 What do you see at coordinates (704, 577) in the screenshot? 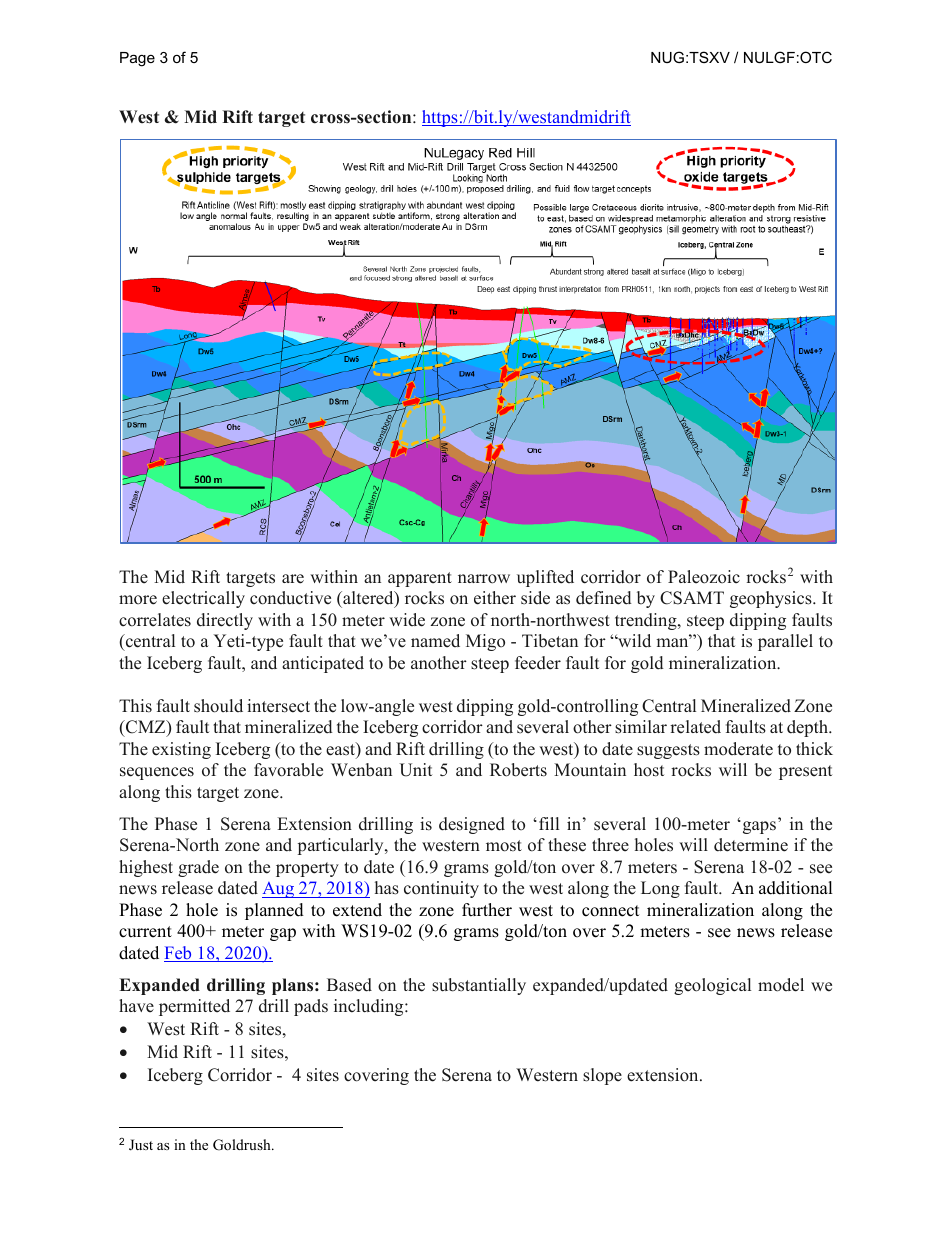
I see `Paleozoic` at bounding box center [704, 577].
